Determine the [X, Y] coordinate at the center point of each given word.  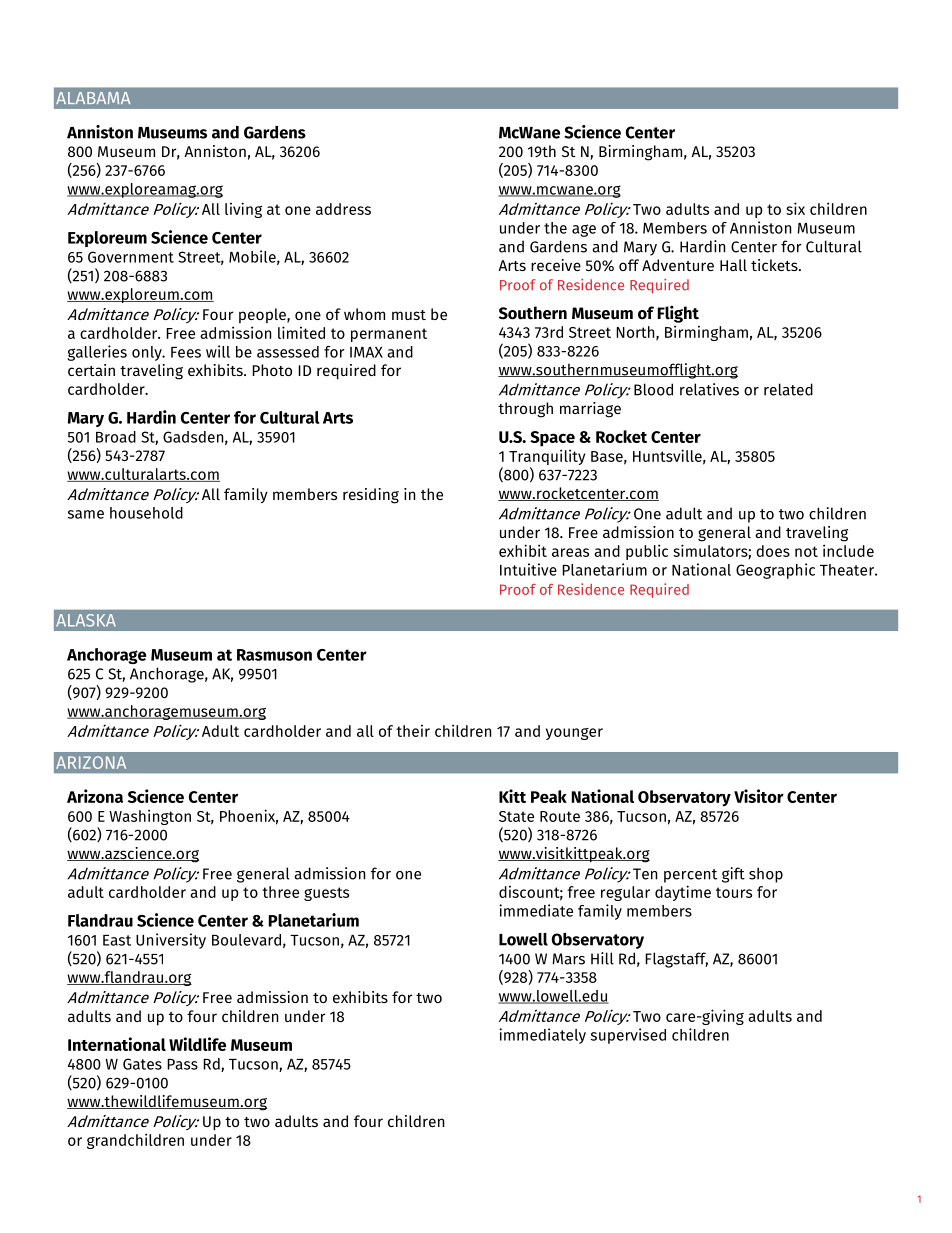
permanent [389, 335]
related [788, 389]
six [795, 208]
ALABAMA [93, 98]
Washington [150, 817]
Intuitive [528, 569]
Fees [186, 352]
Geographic [775, 571]
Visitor [759, 796]
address [343, 209]
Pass [182, 1064]
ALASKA [86, 620]
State [516, 816]
